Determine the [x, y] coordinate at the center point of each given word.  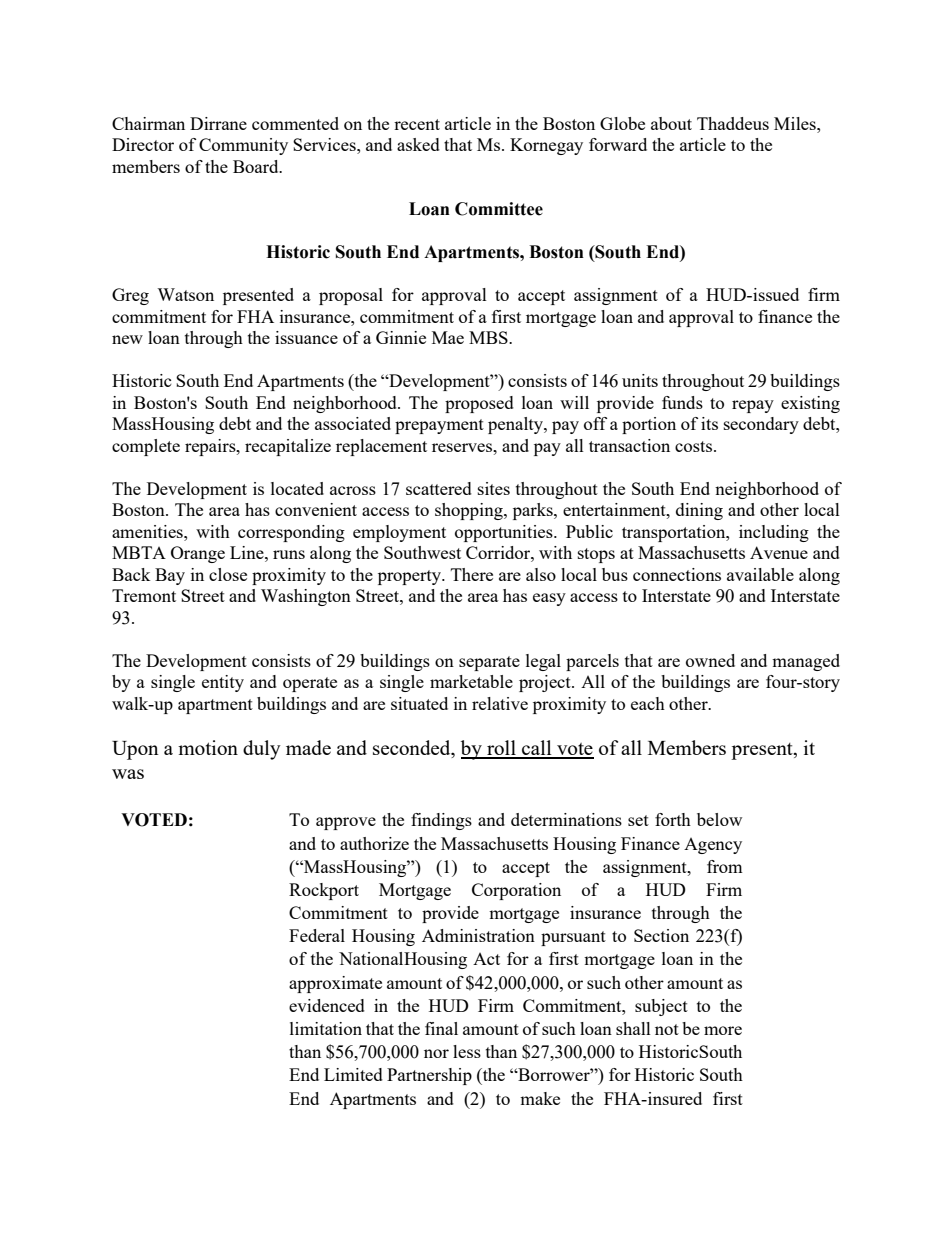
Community [243, 146]
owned [710, 660]
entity [223, 683]
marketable [471, 681]
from [725, 866]
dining [699, 511]
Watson [185, 294]
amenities [148, 531]
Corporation [516, 891]
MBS [489, 337]
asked [418, 144]
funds [682, 402]
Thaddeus [733, 123]
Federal [317, 935]
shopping [470, 511]
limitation [326, 1028]
